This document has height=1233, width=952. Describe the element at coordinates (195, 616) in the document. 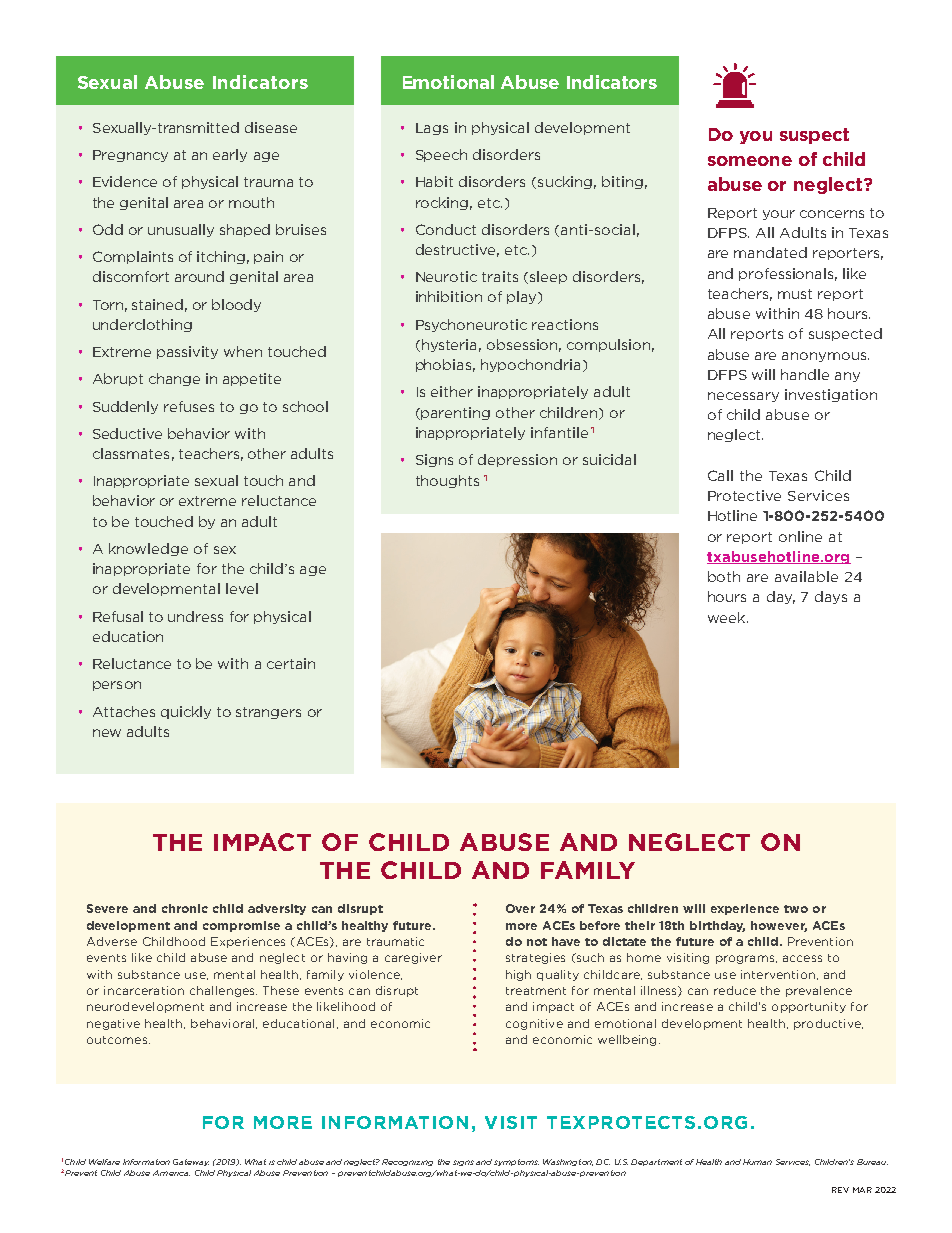

I see `undress` at that location.
